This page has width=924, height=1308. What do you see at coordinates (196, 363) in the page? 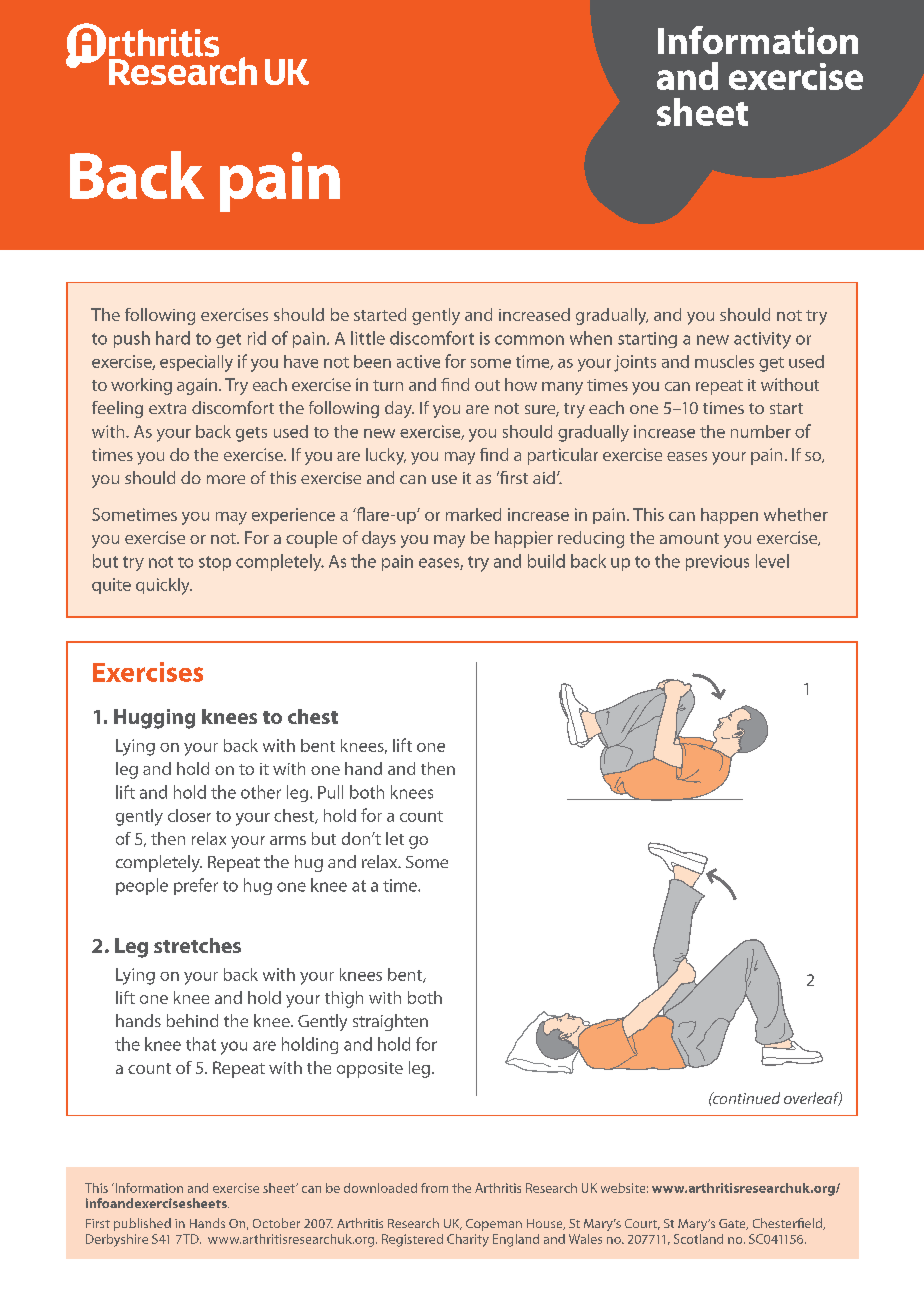
I see `especially` at bounding box center [196, 363].
